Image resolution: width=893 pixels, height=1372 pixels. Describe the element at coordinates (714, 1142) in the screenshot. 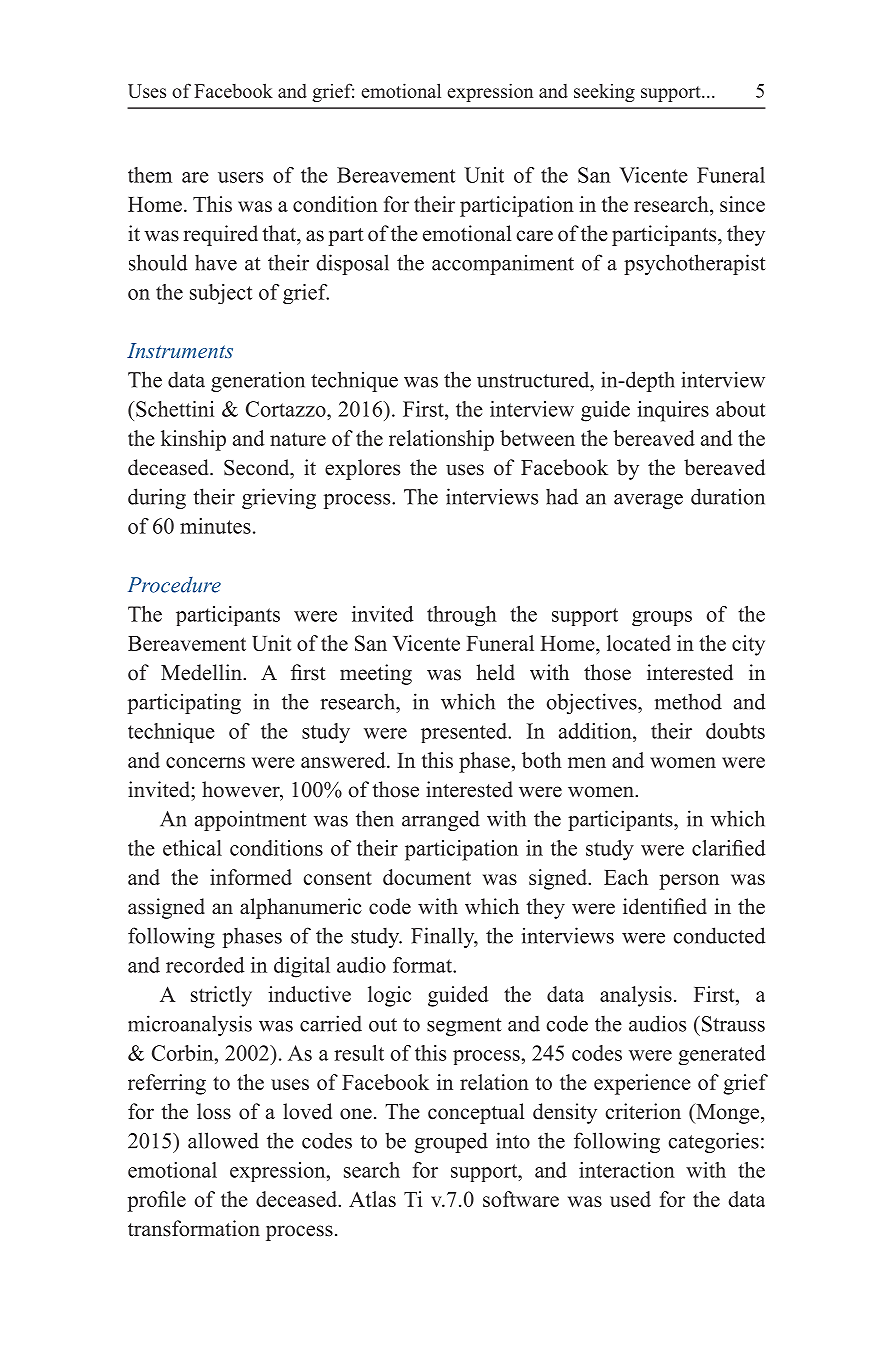

I see `categories` at that location.
